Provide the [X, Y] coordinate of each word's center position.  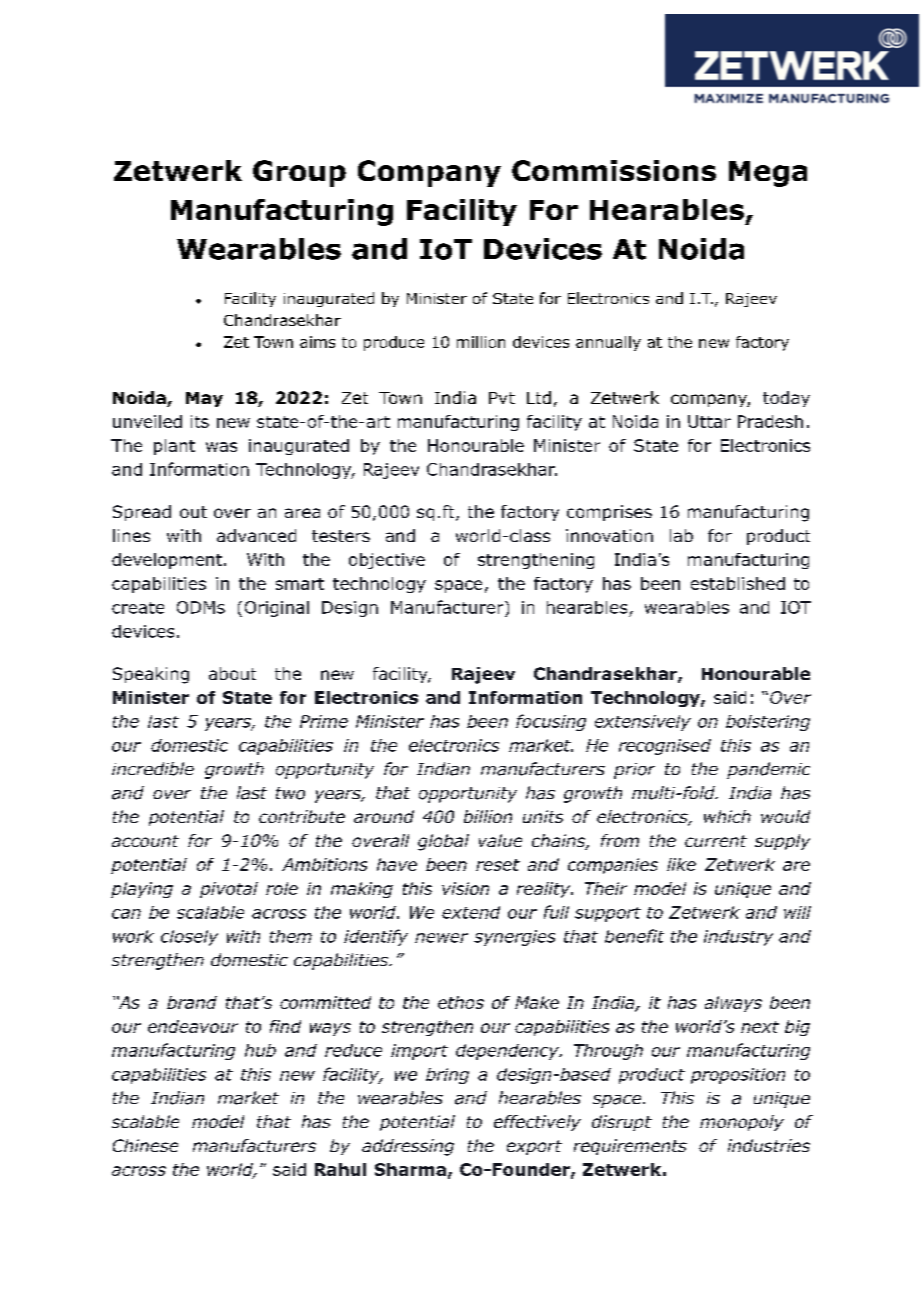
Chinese [145, 1145]
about [232, 673]
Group [299, 173]
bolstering [768, 723]
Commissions [614, 170]
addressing [408, 1147]
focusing [551, 722]
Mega [768, 174]
